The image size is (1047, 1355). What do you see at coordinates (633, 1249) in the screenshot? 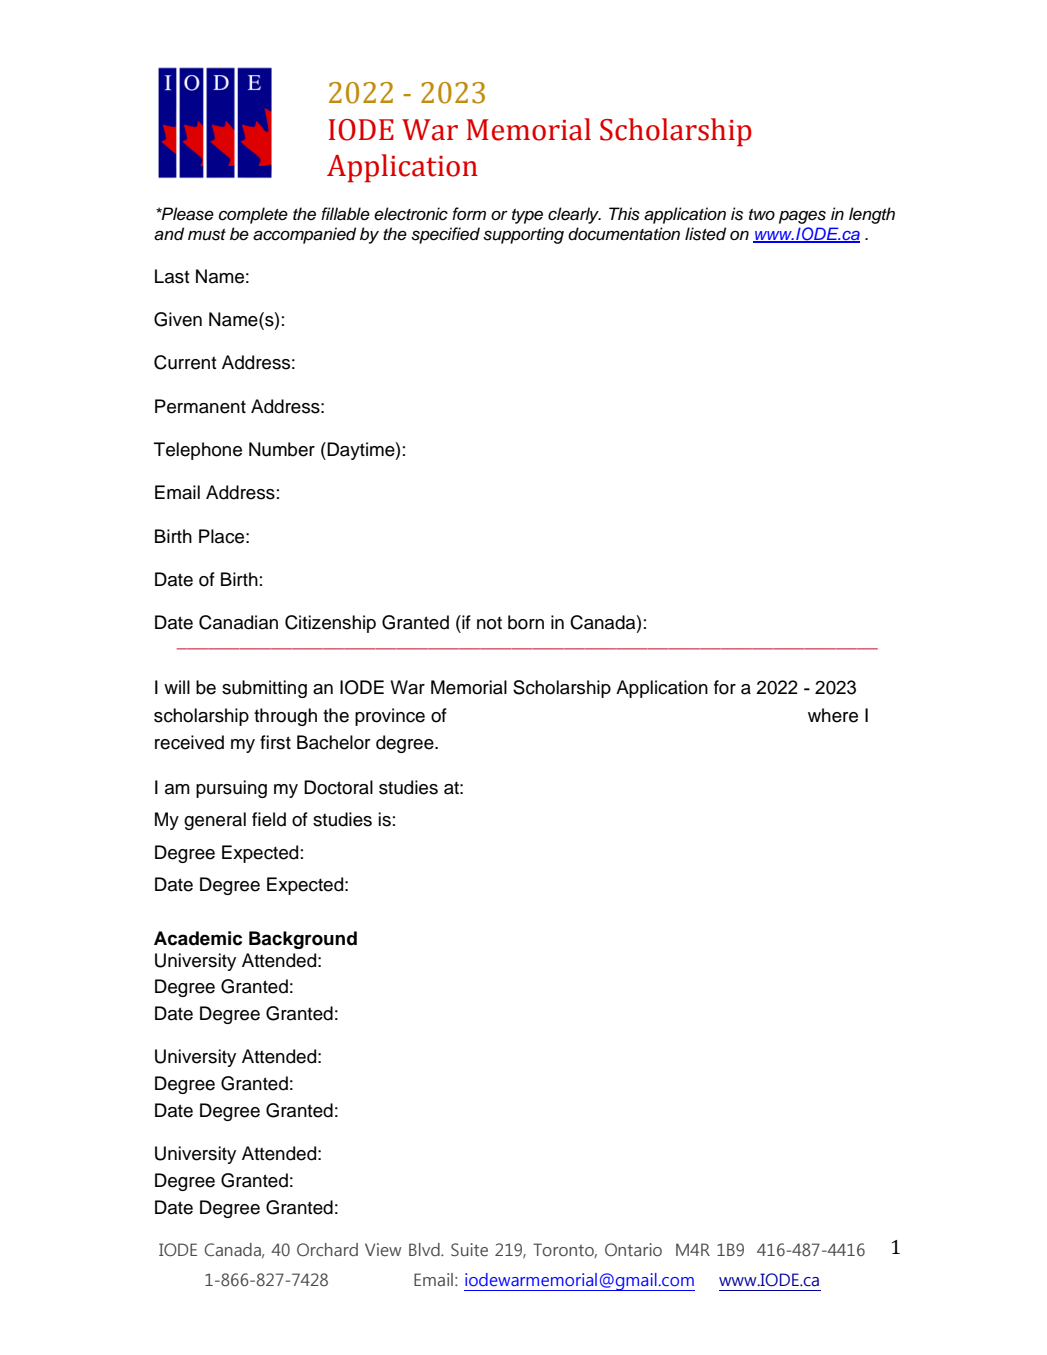
I see `Ontario` at bounding box center [633, 1249].
